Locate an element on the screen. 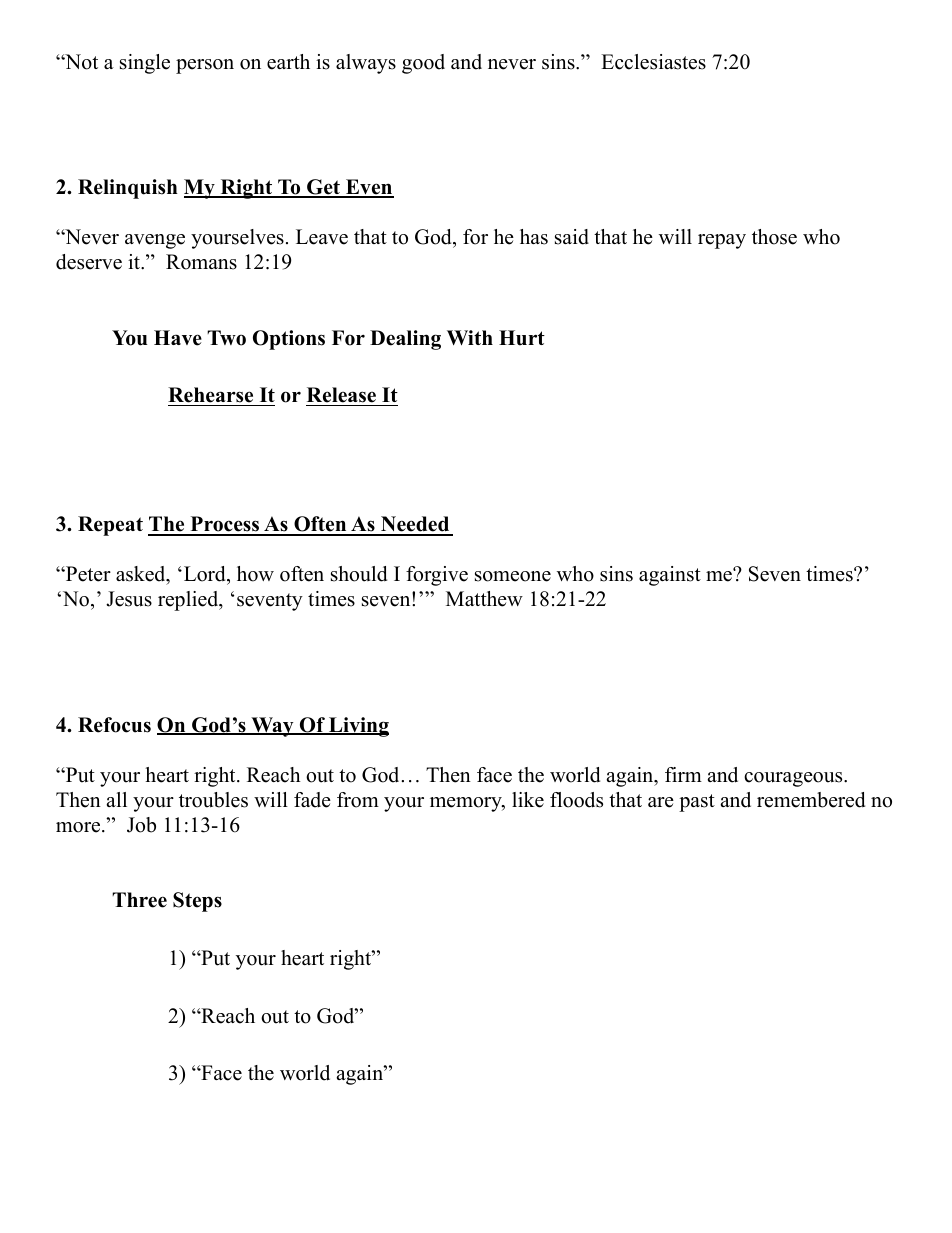  Matthew is located at coordinates (484, 599).
